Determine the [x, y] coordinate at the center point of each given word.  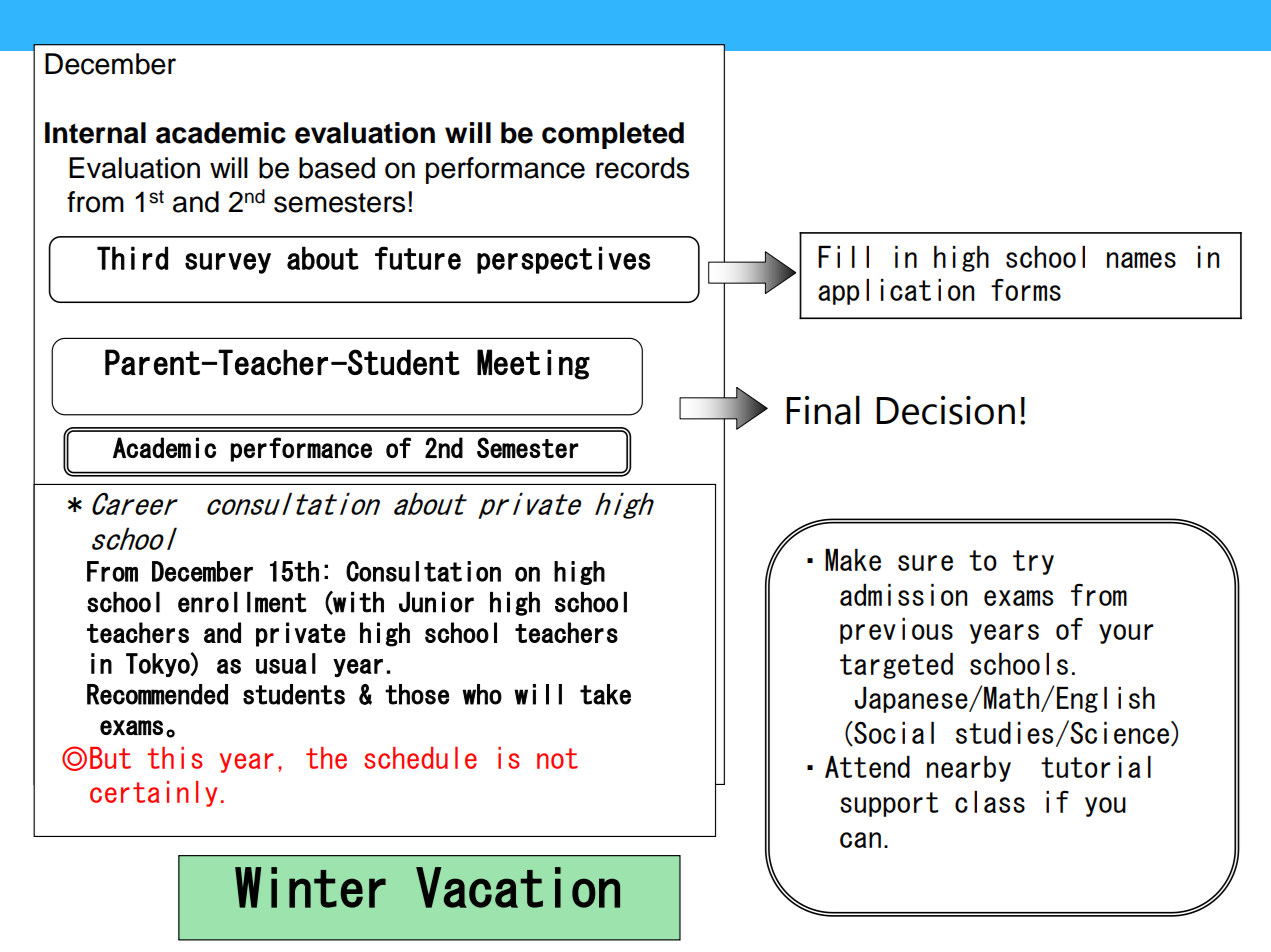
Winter [310, 887]
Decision [945, 410]
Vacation [518, 887]
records [642, 168]
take [605, 694]
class [990, 802]
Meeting [533, 364]
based [337, 168]
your [1126, 634]
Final [823, 410]
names [1141, 260]
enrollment [242, 602]
